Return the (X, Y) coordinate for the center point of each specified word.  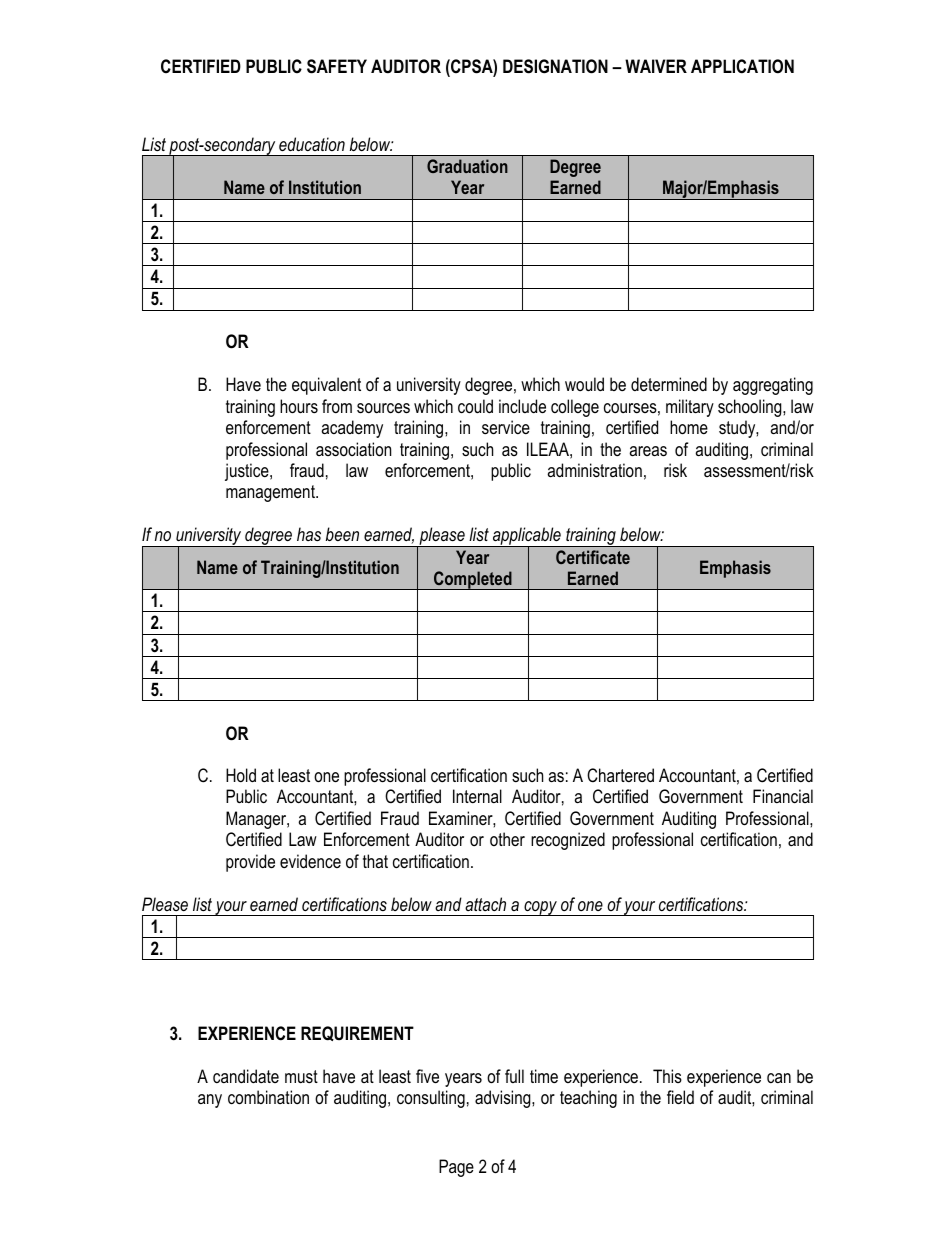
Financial (783, 796)
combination (268, 1097)
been (342, 534)
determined (669, 384)
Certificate (593, 557)
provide (250, 863)
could (475, 406)
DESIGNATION (555, 66)
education (312, 144)
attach (485, 904)
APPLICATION (742, 66)
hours (299, 406)
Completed (473, 580)
